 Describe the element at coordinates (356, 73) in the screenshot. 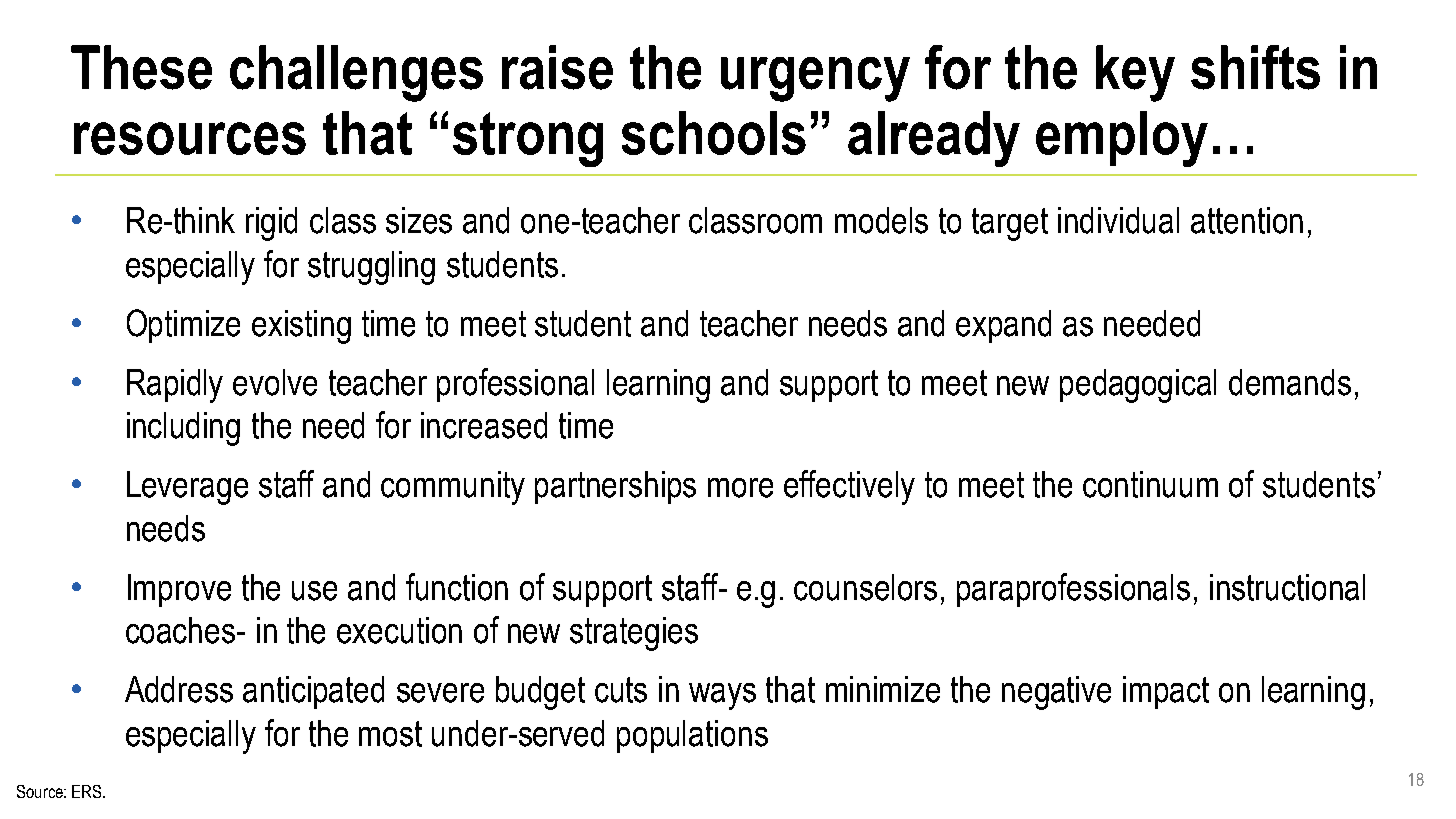

I see `challenges` at that location.
